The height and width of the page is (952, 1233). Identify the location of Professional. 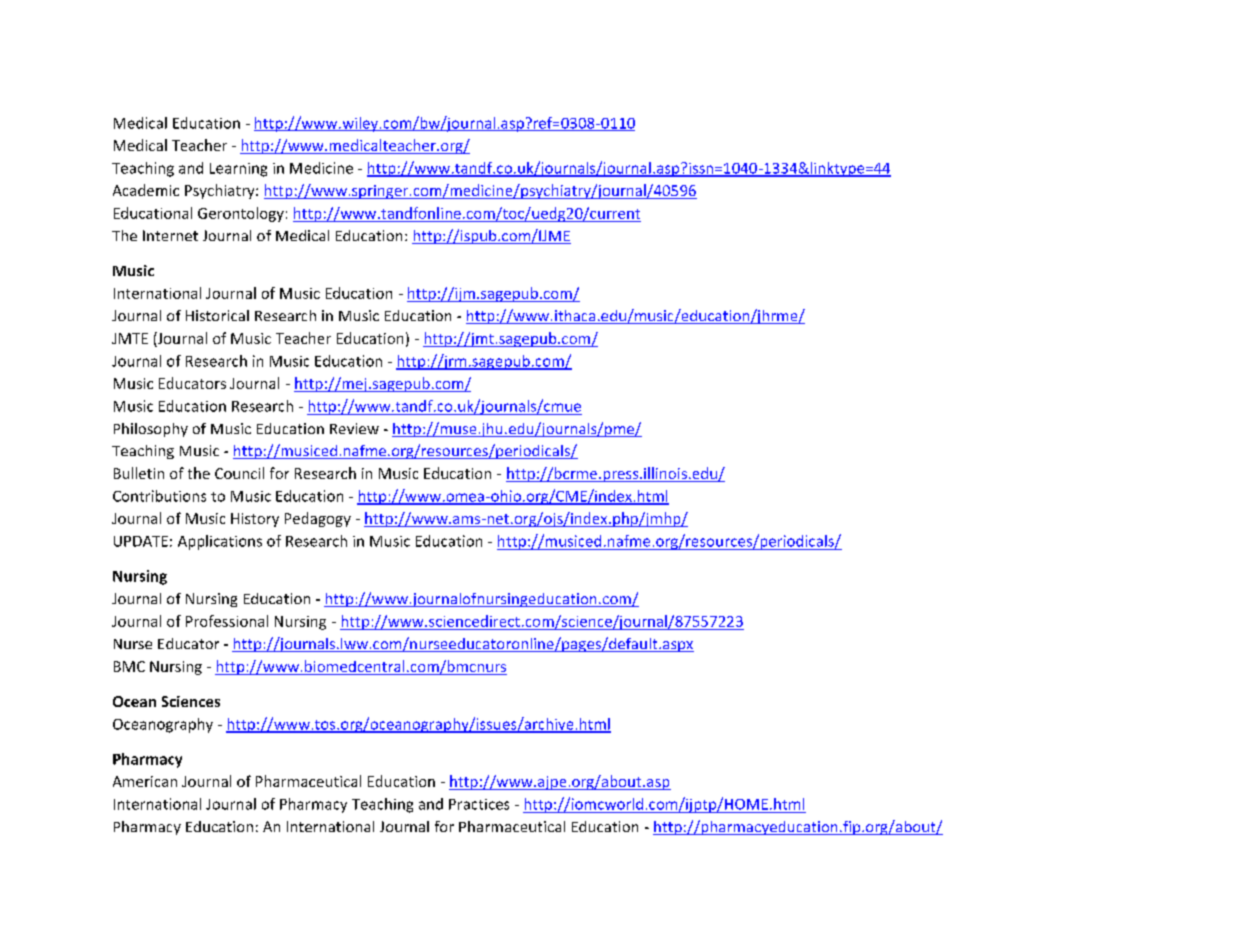
(227, 621).
